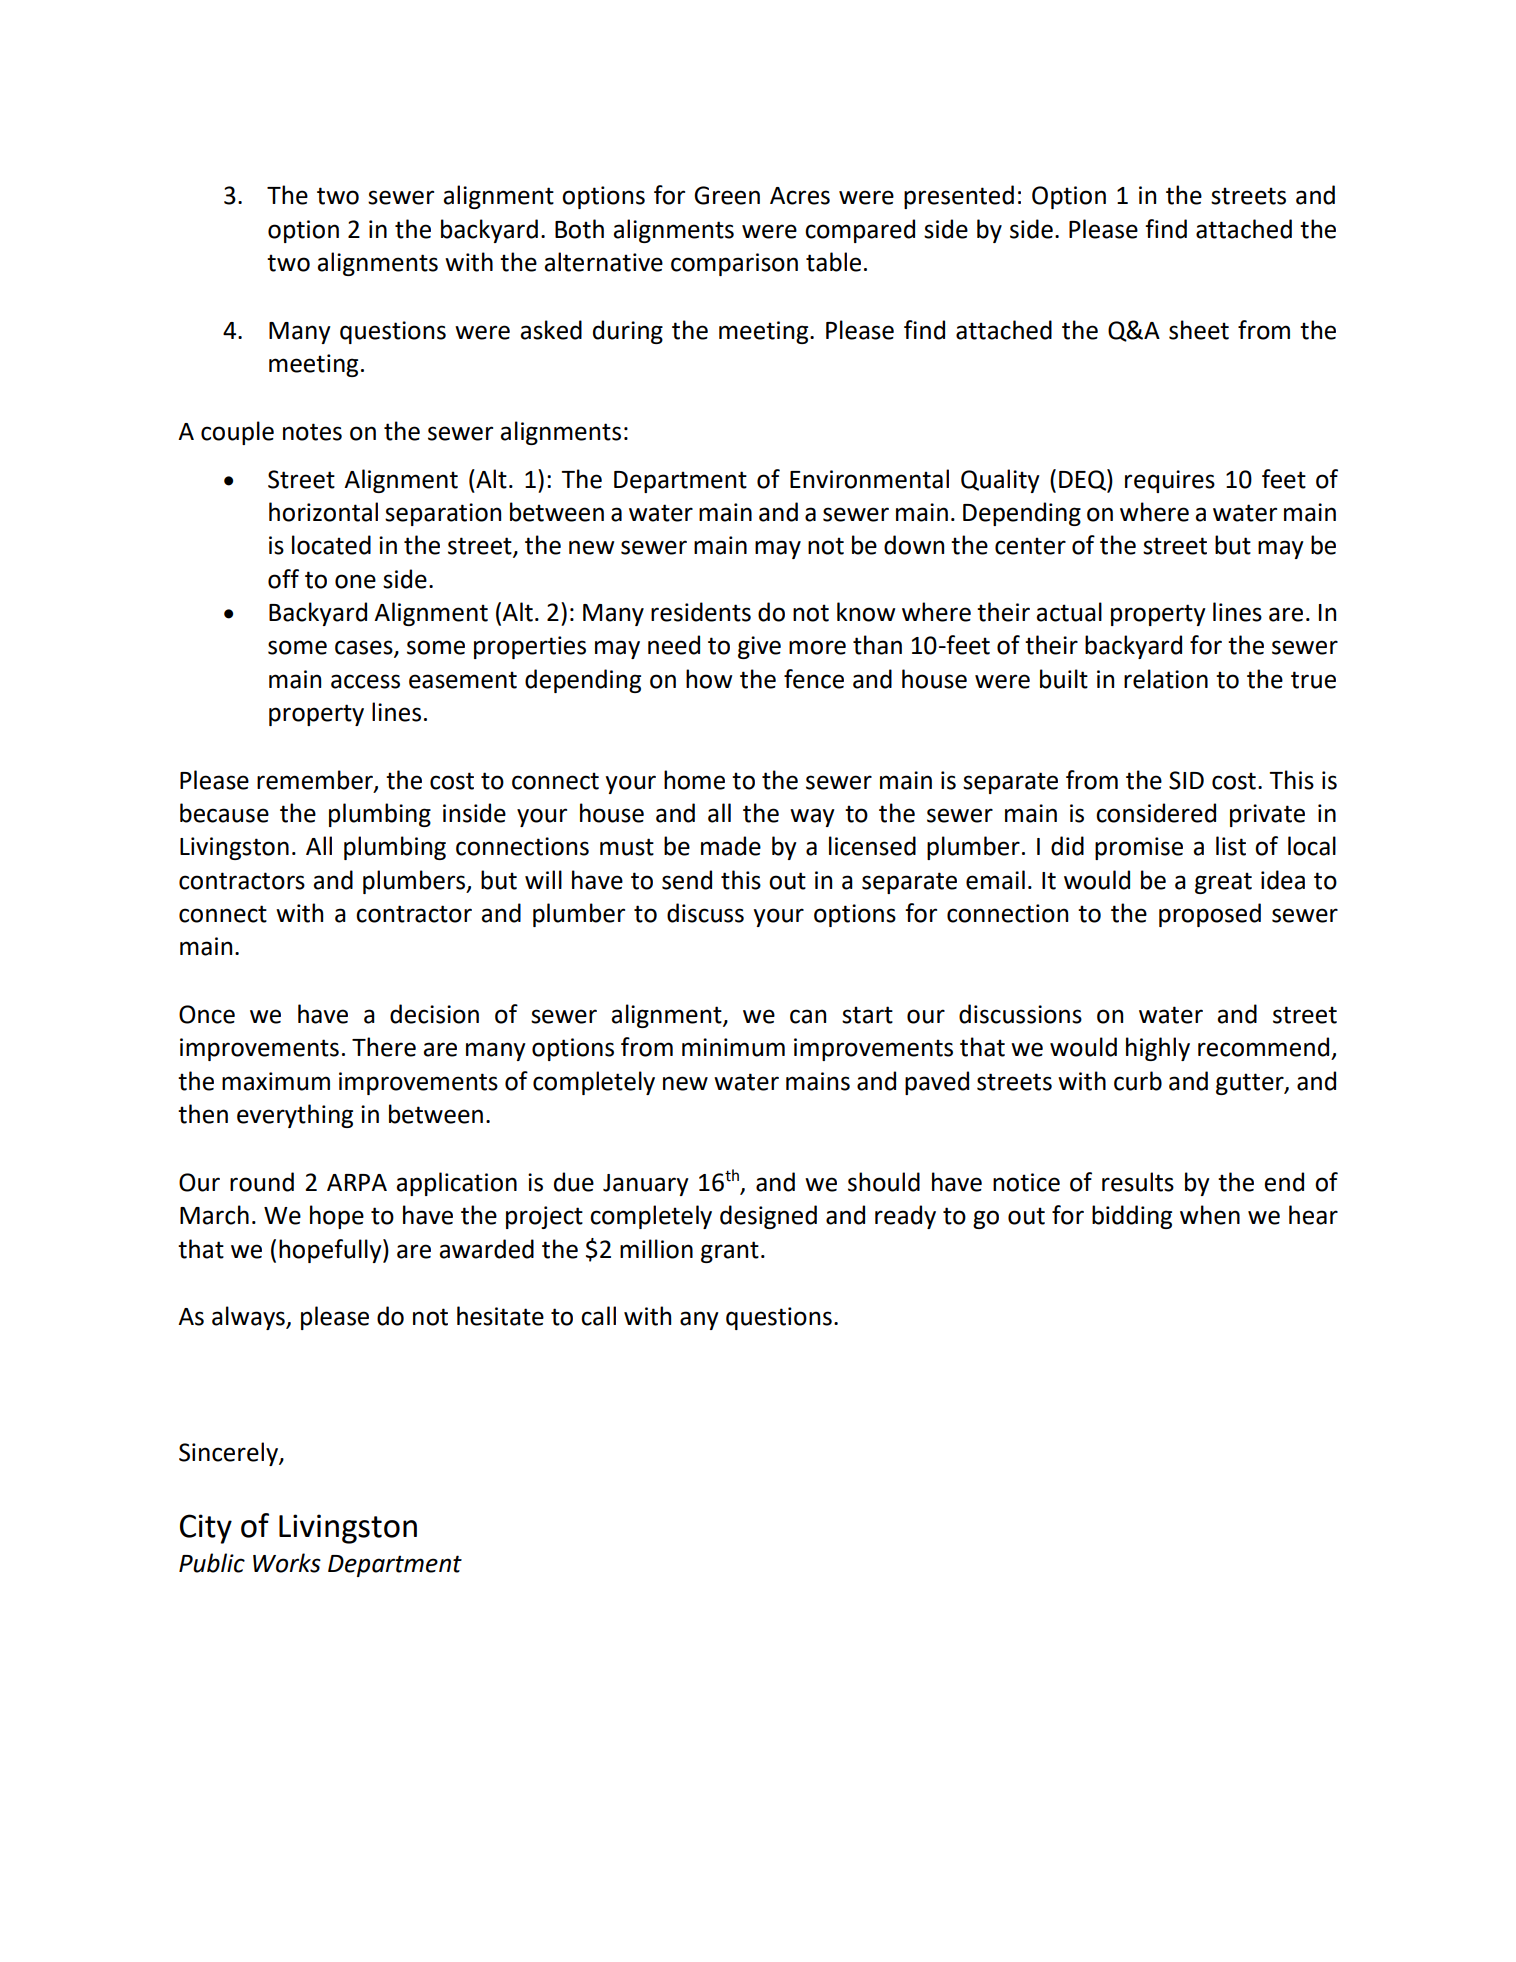 The image size is (1516, 1962). Describe the element at coordinates (734, 264) in the screenshot. I see `comparison` at that location.
